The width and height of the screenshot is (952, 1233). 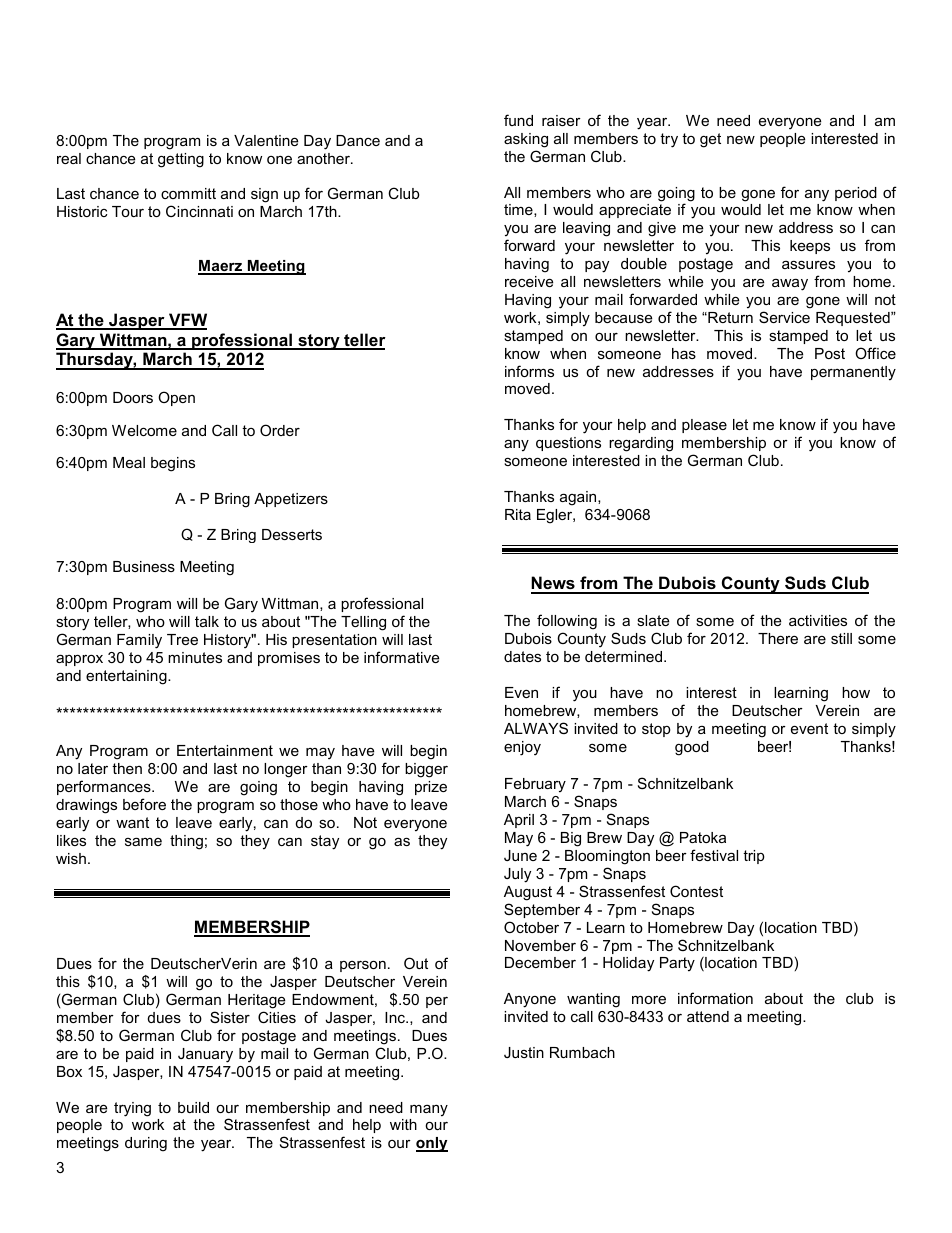 What do you see at coordinates (182, 639) in the screenshot?
I see `Tree` at bounding box center [182, 639].
